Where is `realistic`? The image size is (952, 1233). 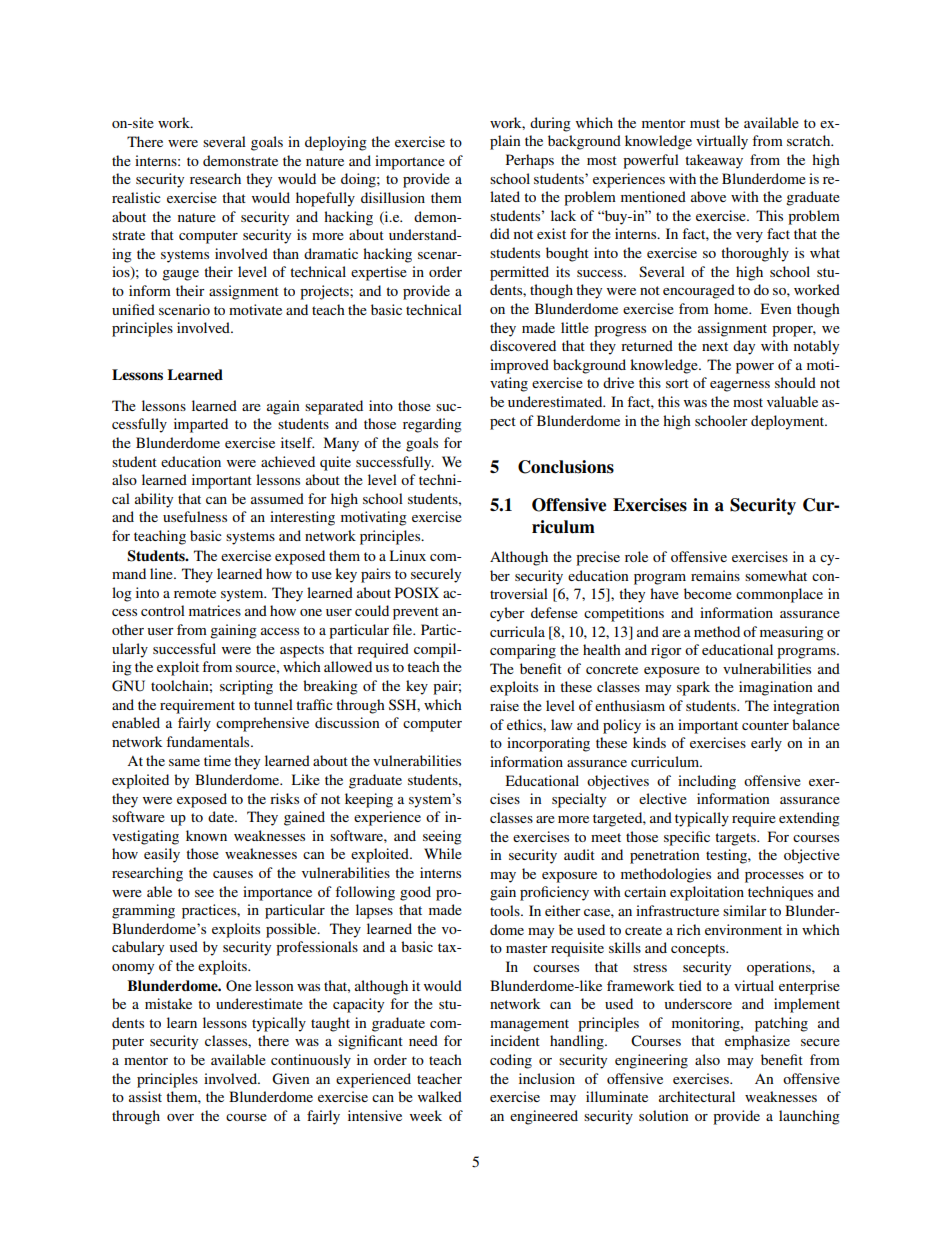
realistic is located at coordinates (136, 197).
